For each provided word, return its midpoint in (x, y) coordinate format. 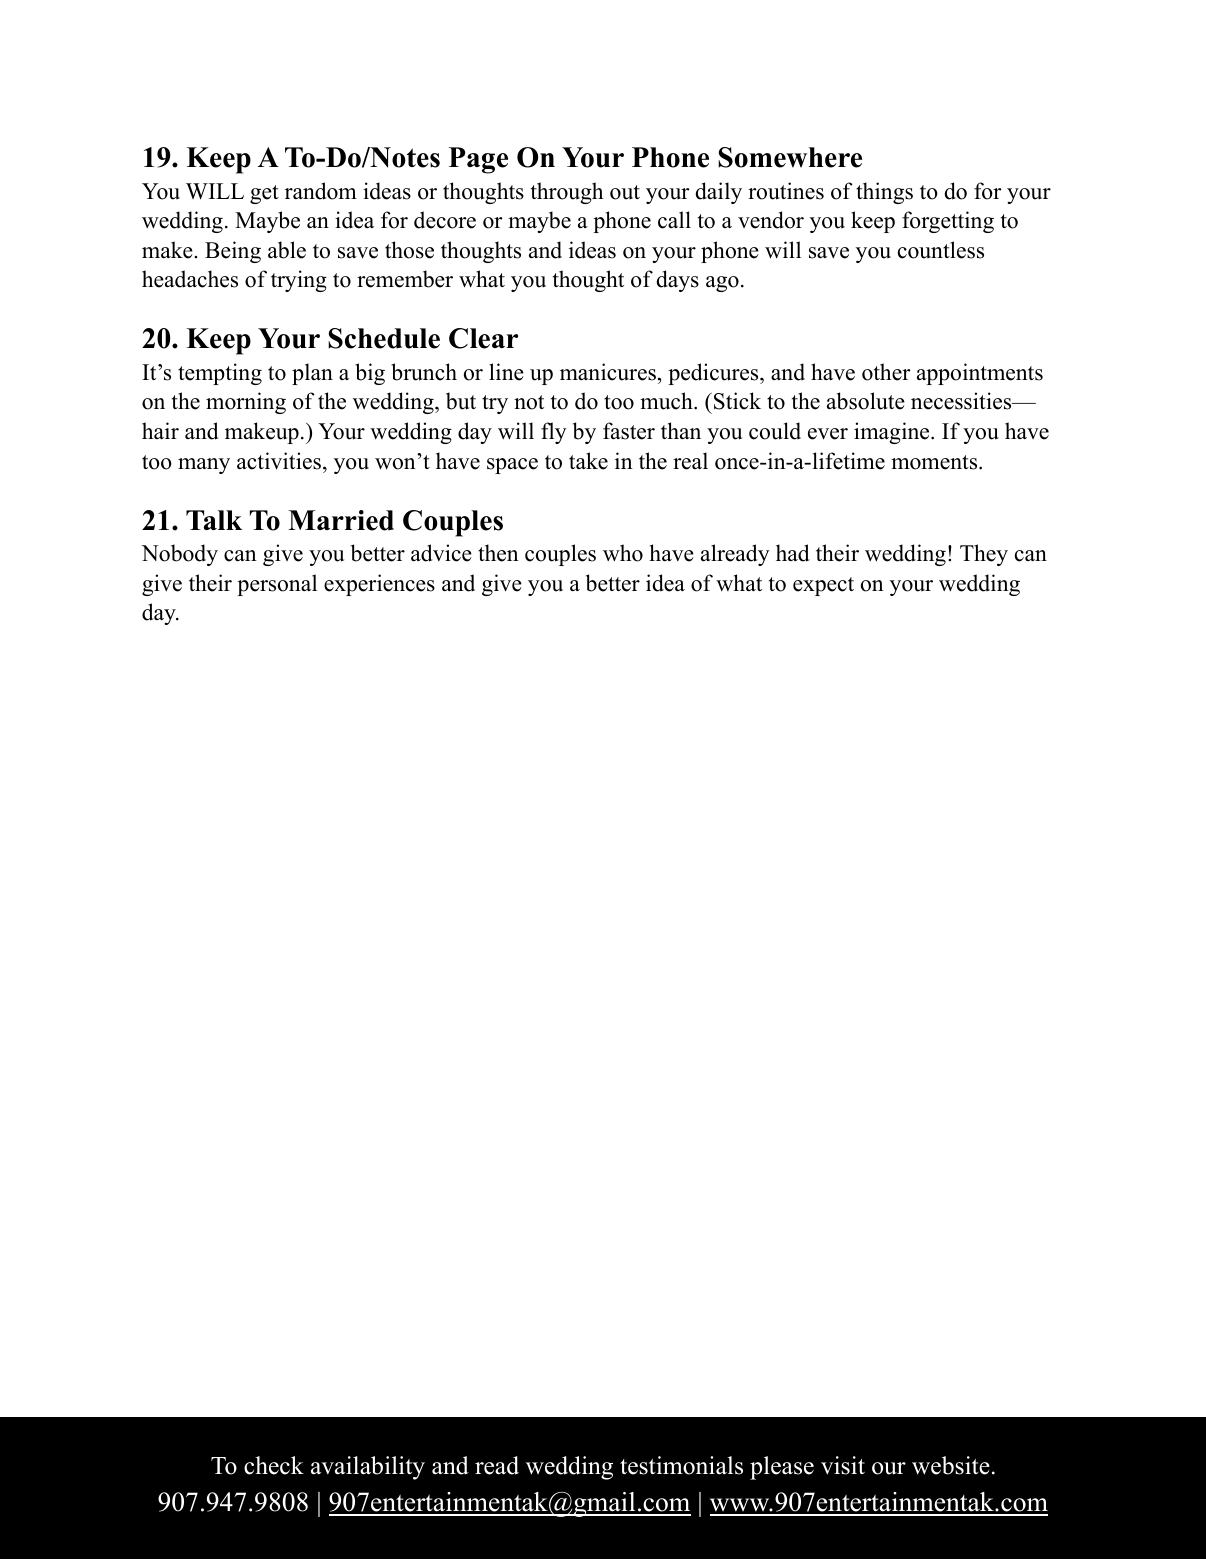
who (623, 553)
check (274, 1465)
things (884, 193)
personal (277, 585)
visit (843, 1465)
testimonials (681, 1465)
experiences (379, 585)
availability (368, 1468)
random (321, 191)
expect (823, 586)
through (567, 193)
